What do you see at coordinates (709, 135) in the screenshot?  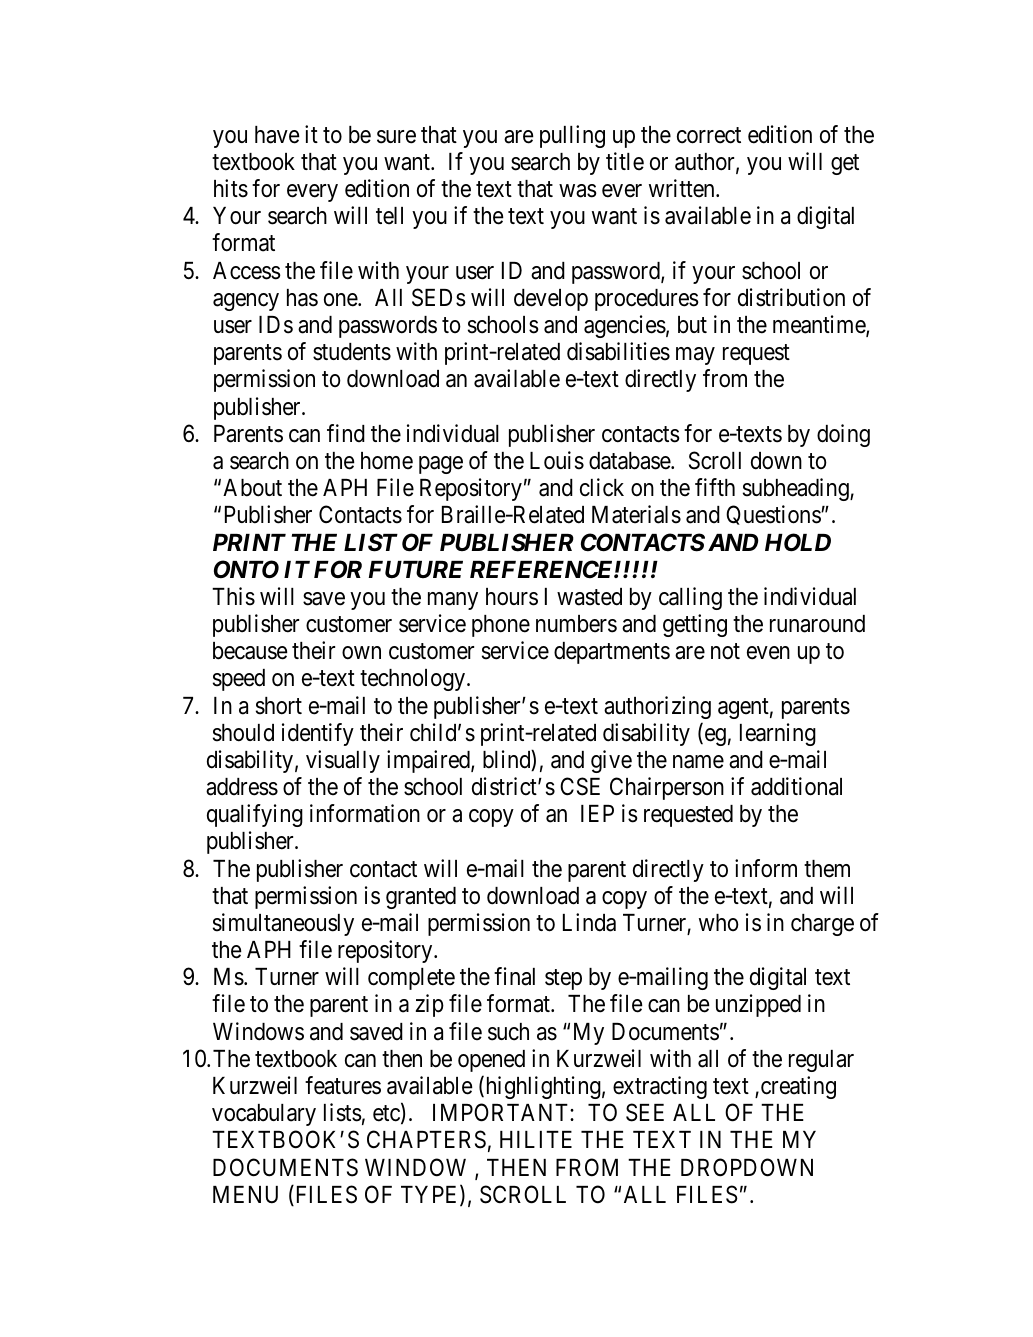 I see `correct` at bounding box center [709, 135].
